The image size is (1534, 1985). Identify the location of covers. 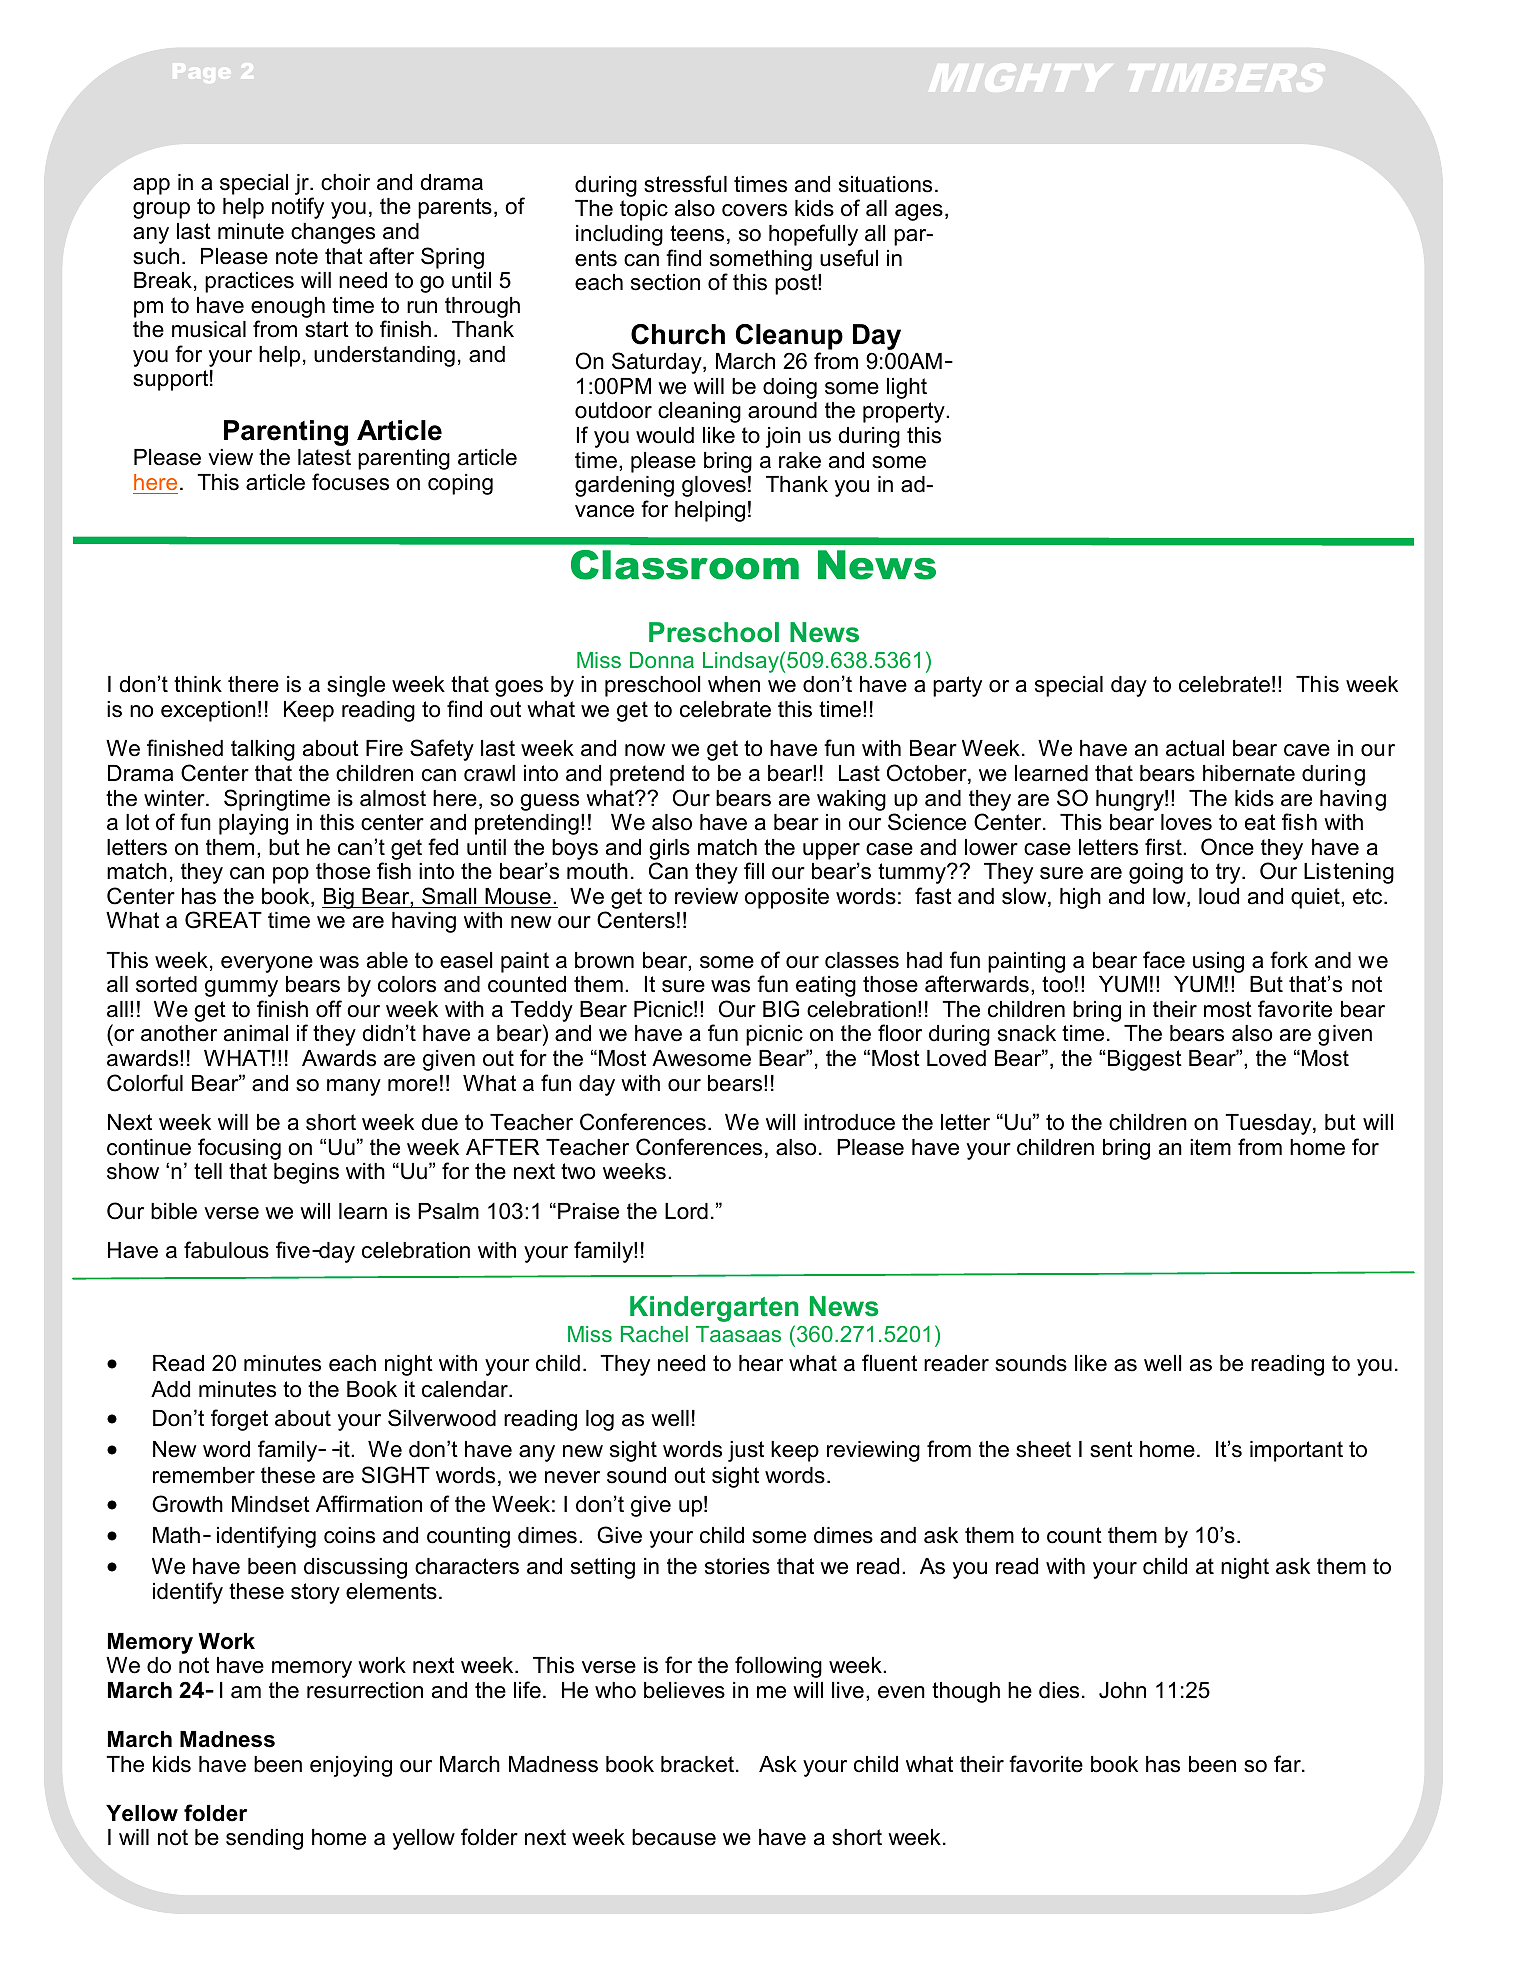
(754, 210).
